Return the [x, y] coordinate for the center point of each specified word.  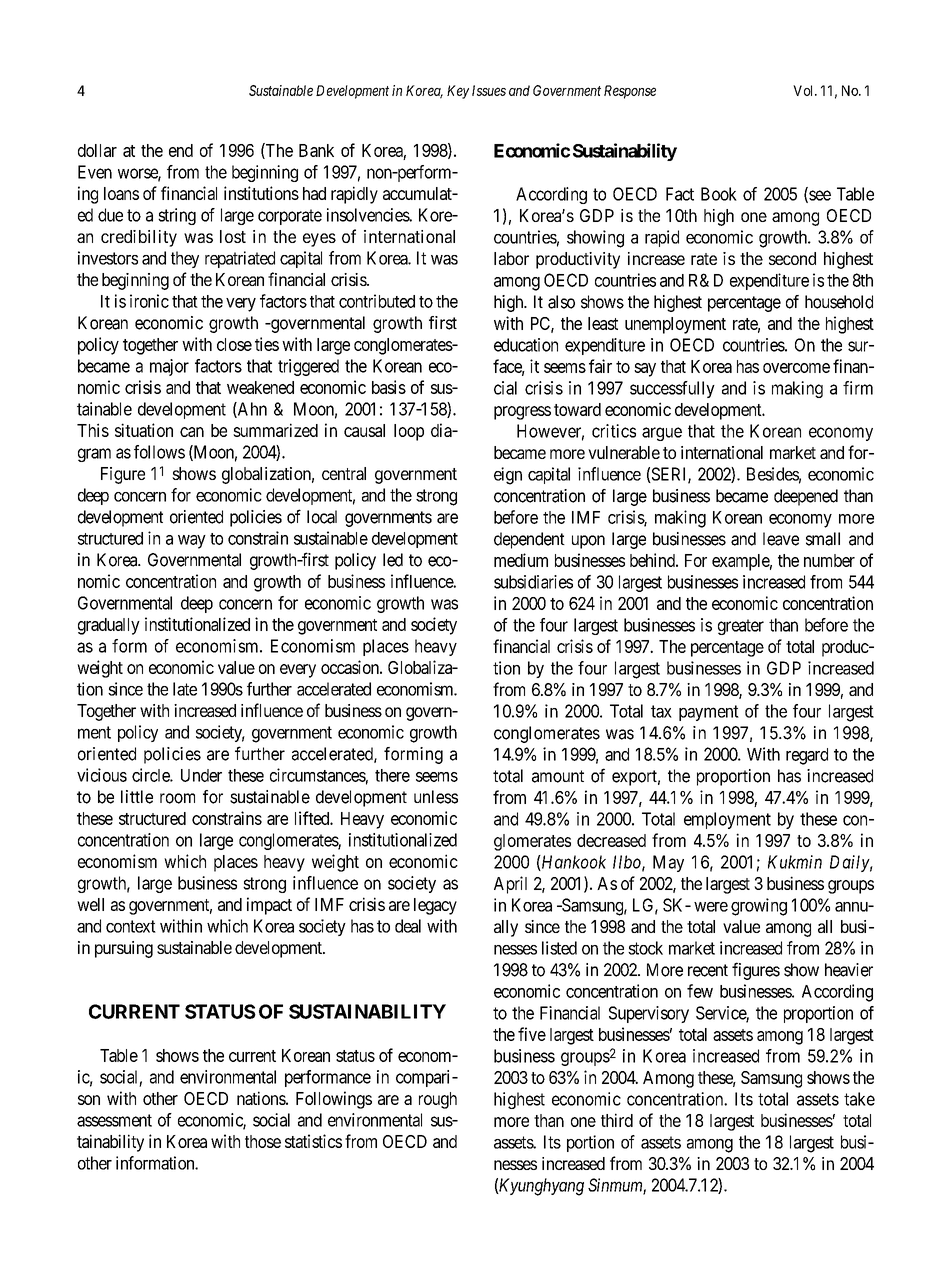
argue [662, 434]
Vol [804, 90]
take [859, 1099]
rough [438, 1100]
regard [807, 756]
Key [458, 92]
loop [409, 432]
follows [159, 452]
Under [201, 775]
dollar [97, 150]
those [263, 1141]
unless [436, 797]
